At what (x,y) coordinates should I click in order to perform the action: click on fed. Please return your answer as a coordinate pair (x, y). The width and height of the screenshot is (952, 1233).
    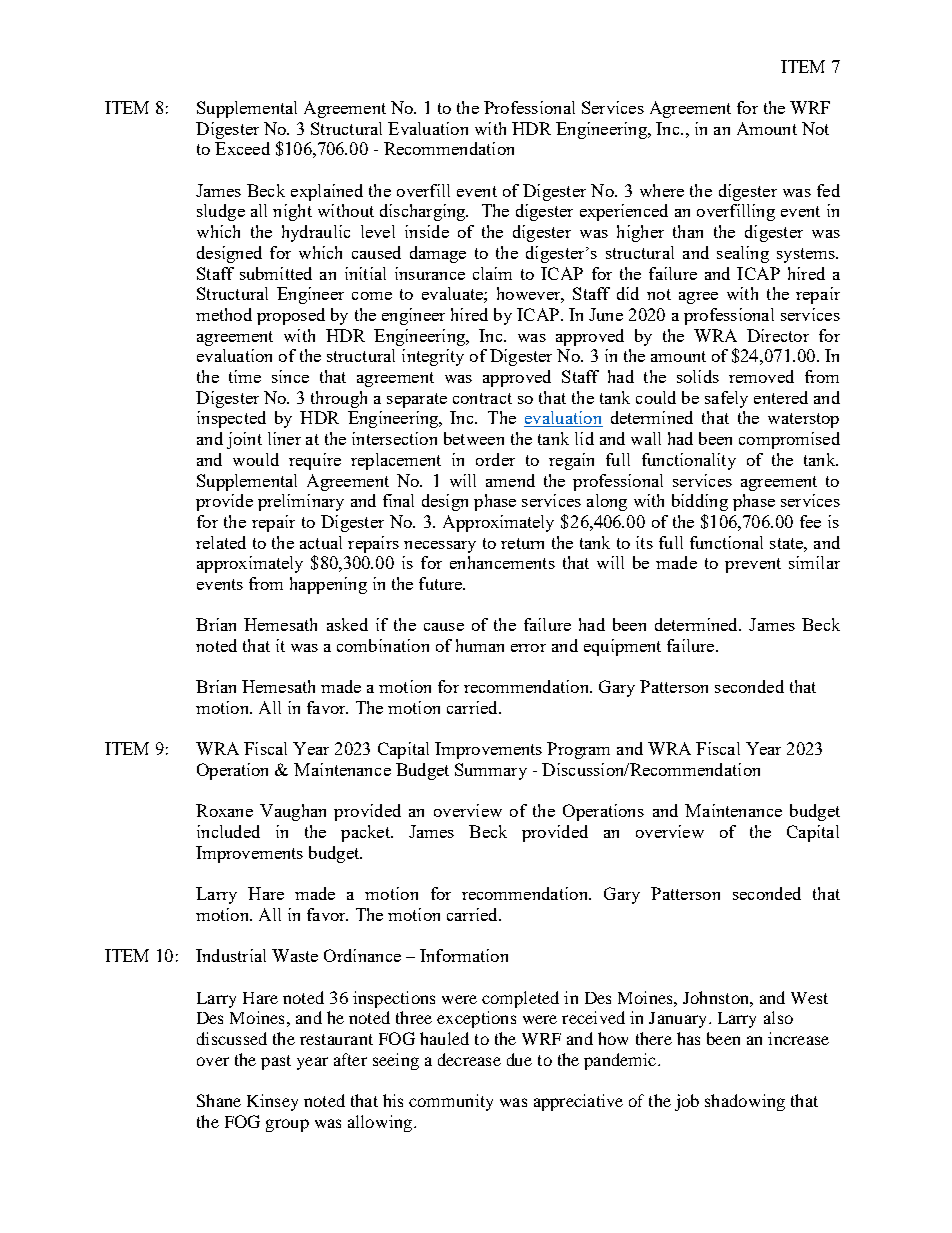
    Looking at the image, I should click on (828, 190).
